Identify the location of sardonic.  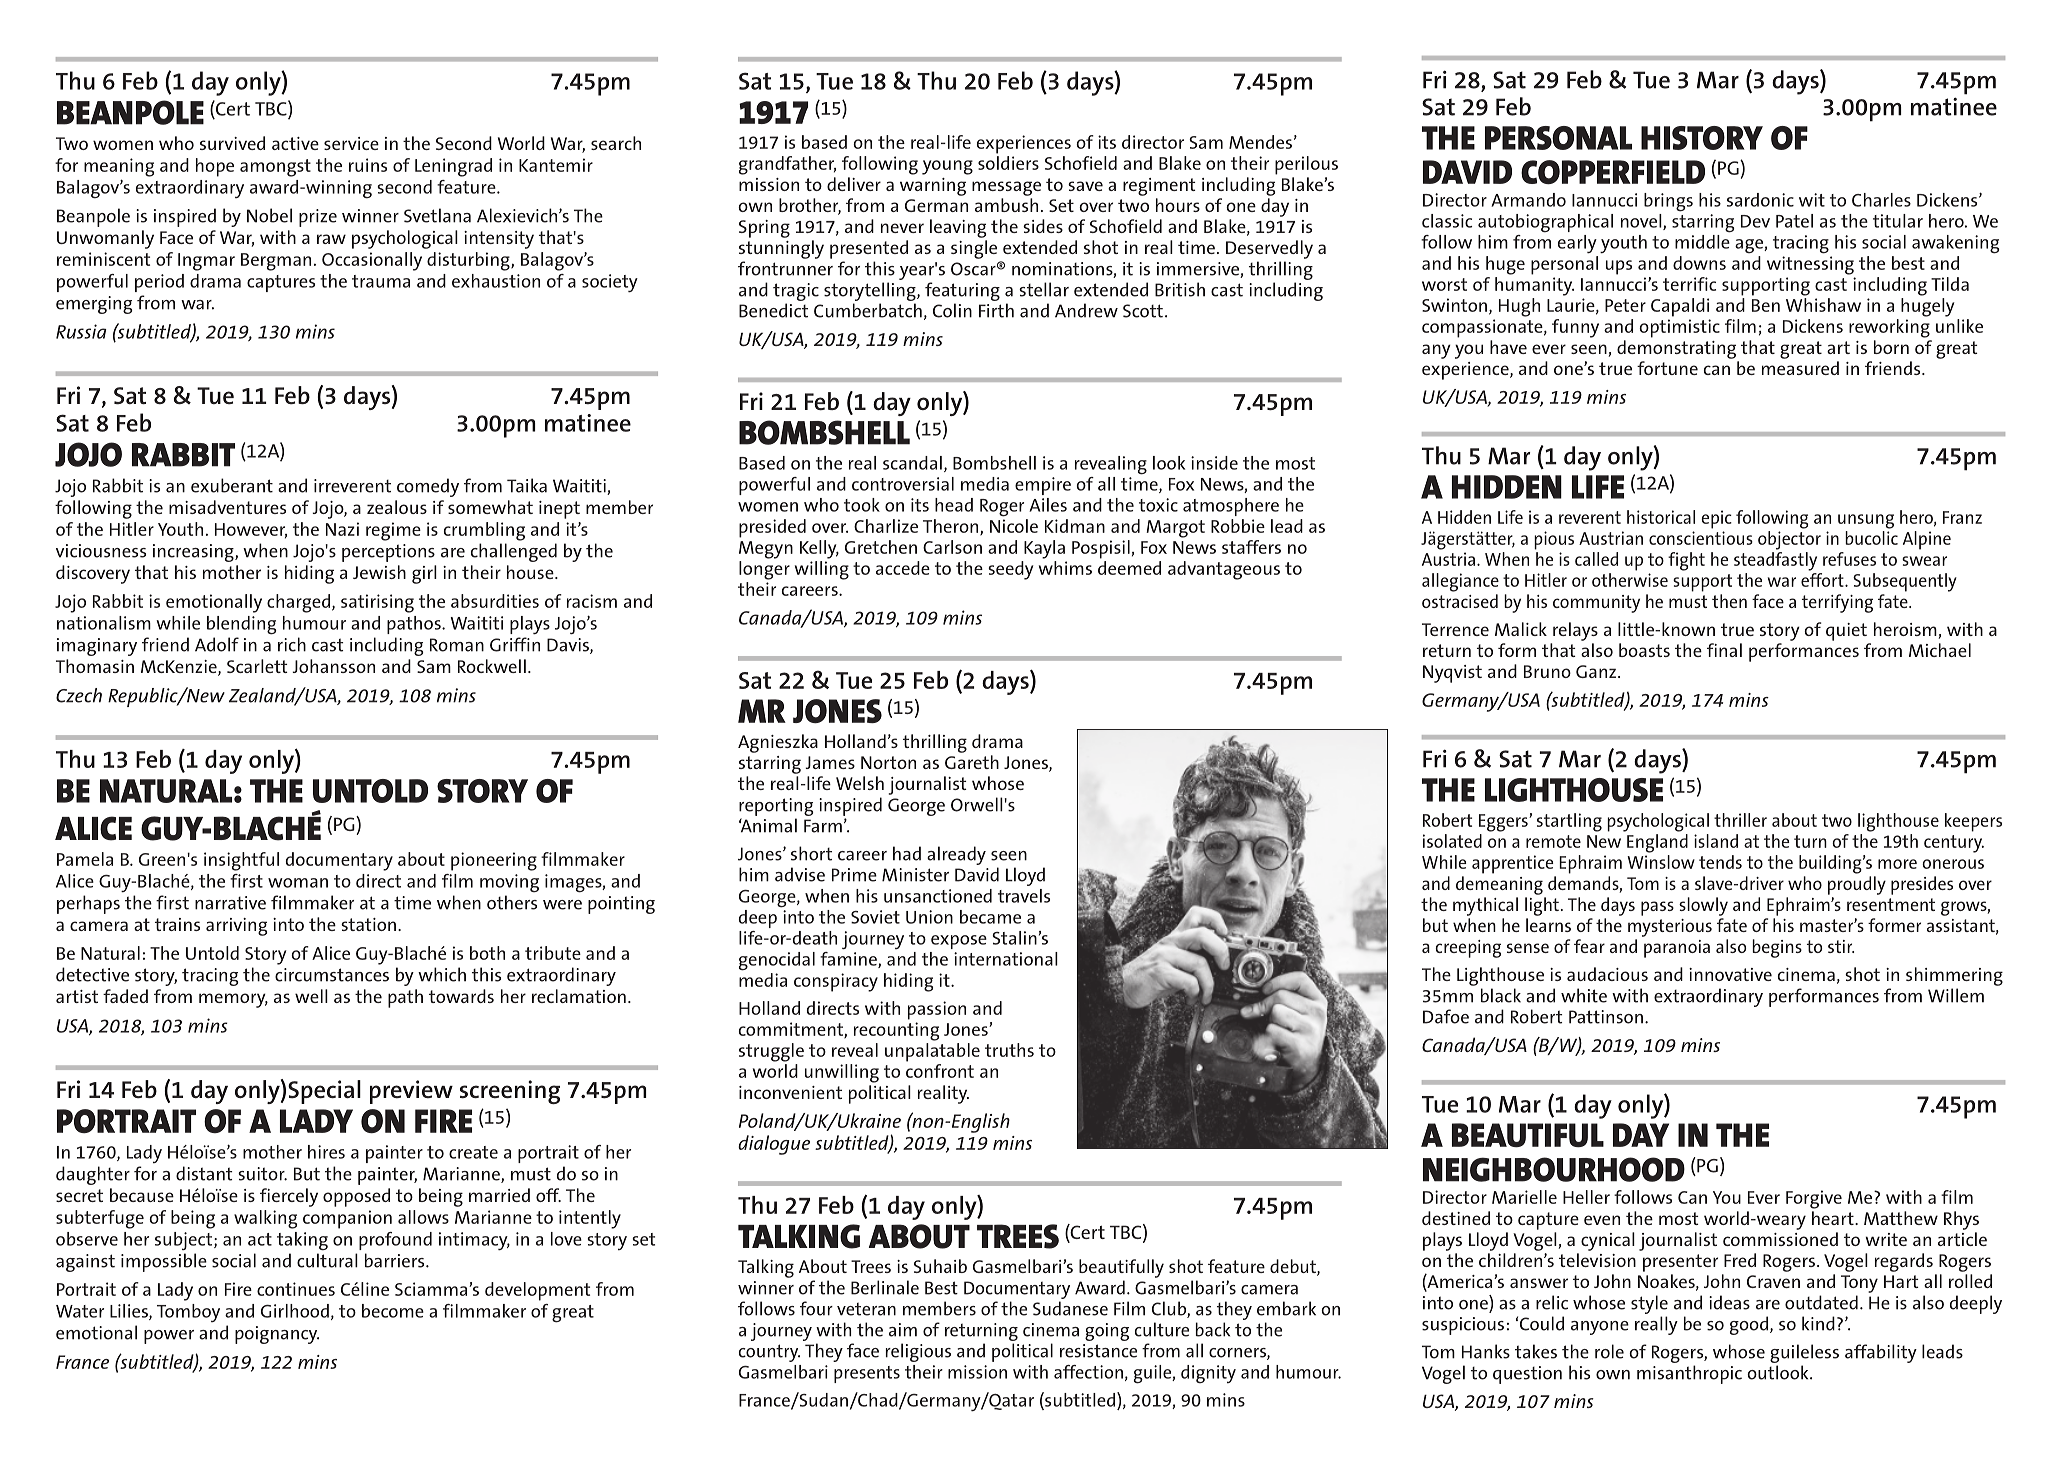
(1760, 200).
